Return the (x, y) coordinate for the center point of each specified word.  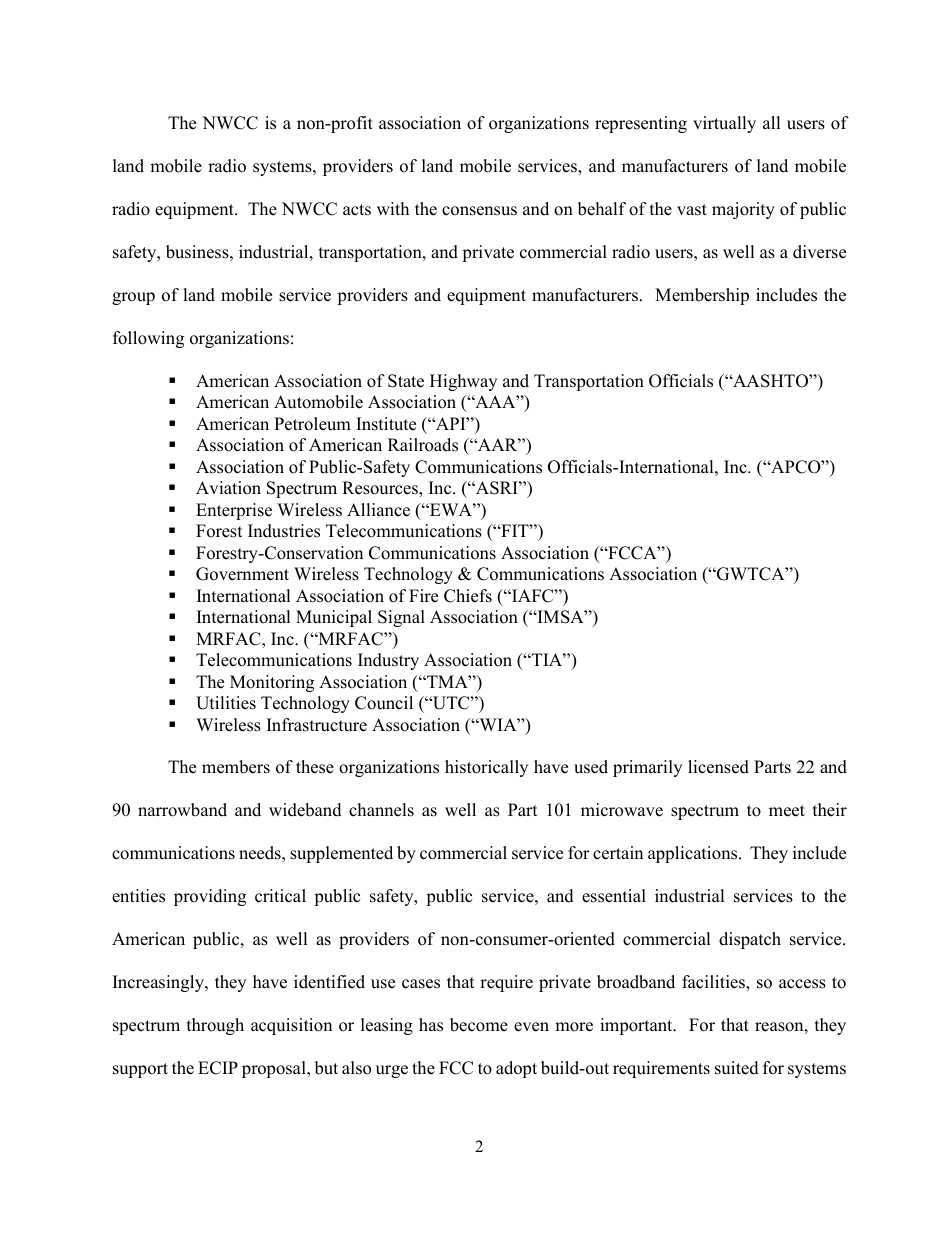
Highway (463, 382)
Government (242, 574)
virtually (724, 124)
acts (357, 210)
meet (787, 811)
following (148, 339)
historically (486, 768)
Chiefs (468, 596)
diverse (819, 252)
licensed (718, 767)
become (479, 1025)
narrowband (182, 810)
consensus (479, 211)
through (215, 1026)
